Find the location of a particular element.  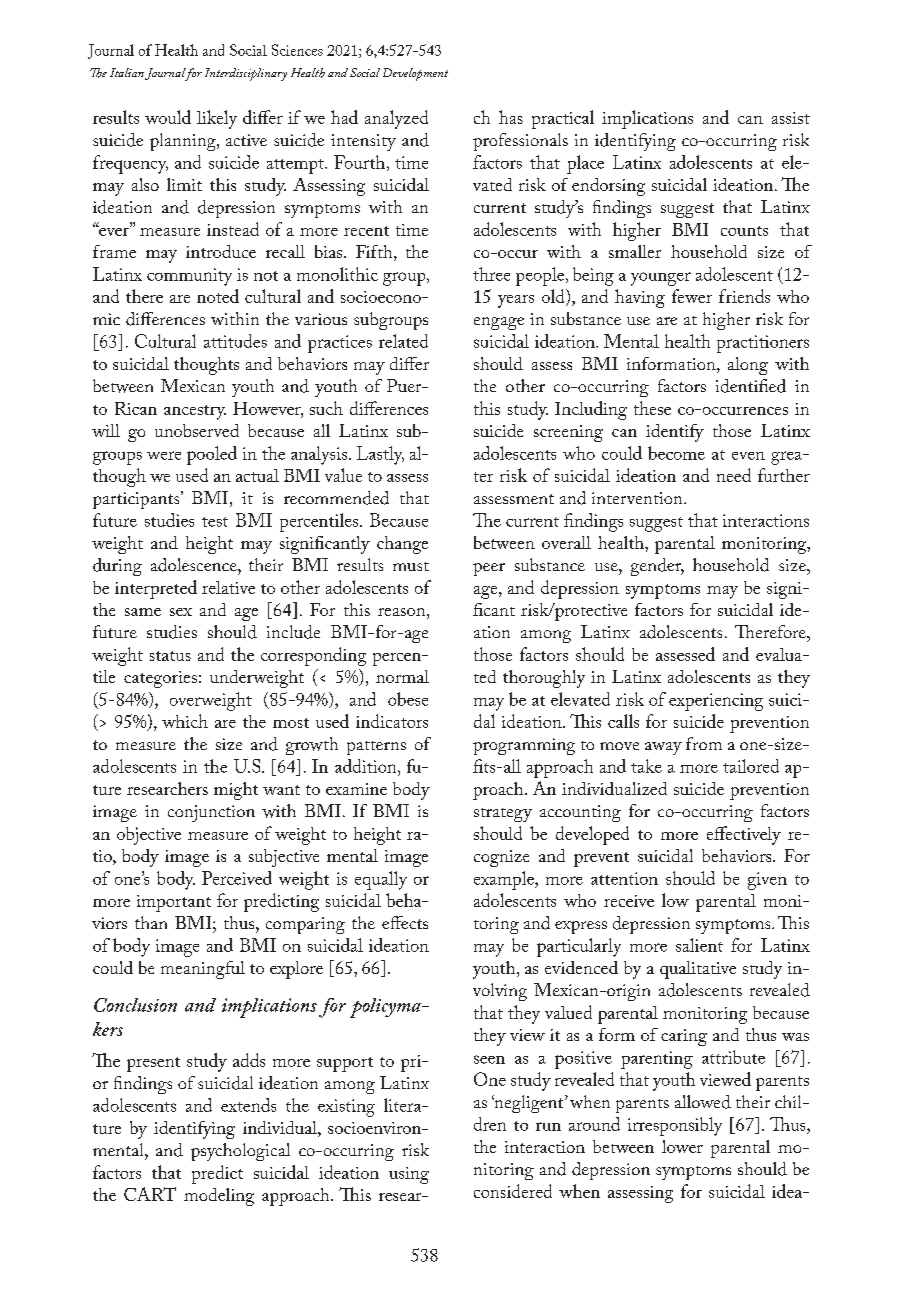

modeling is located at coordinates (219, 1197).
